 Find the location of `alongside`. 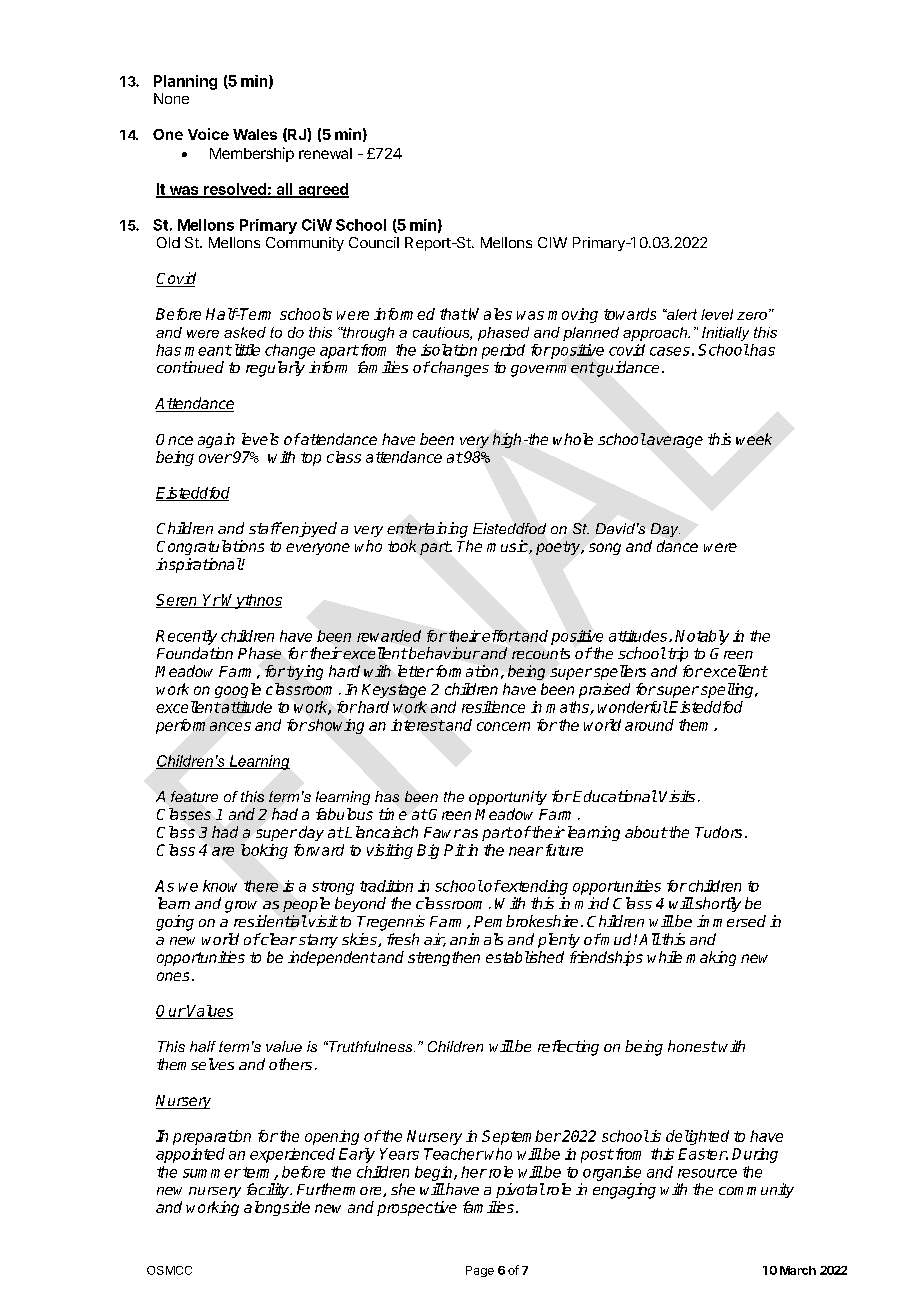

alongside is located at coordinates (277, 1208).
